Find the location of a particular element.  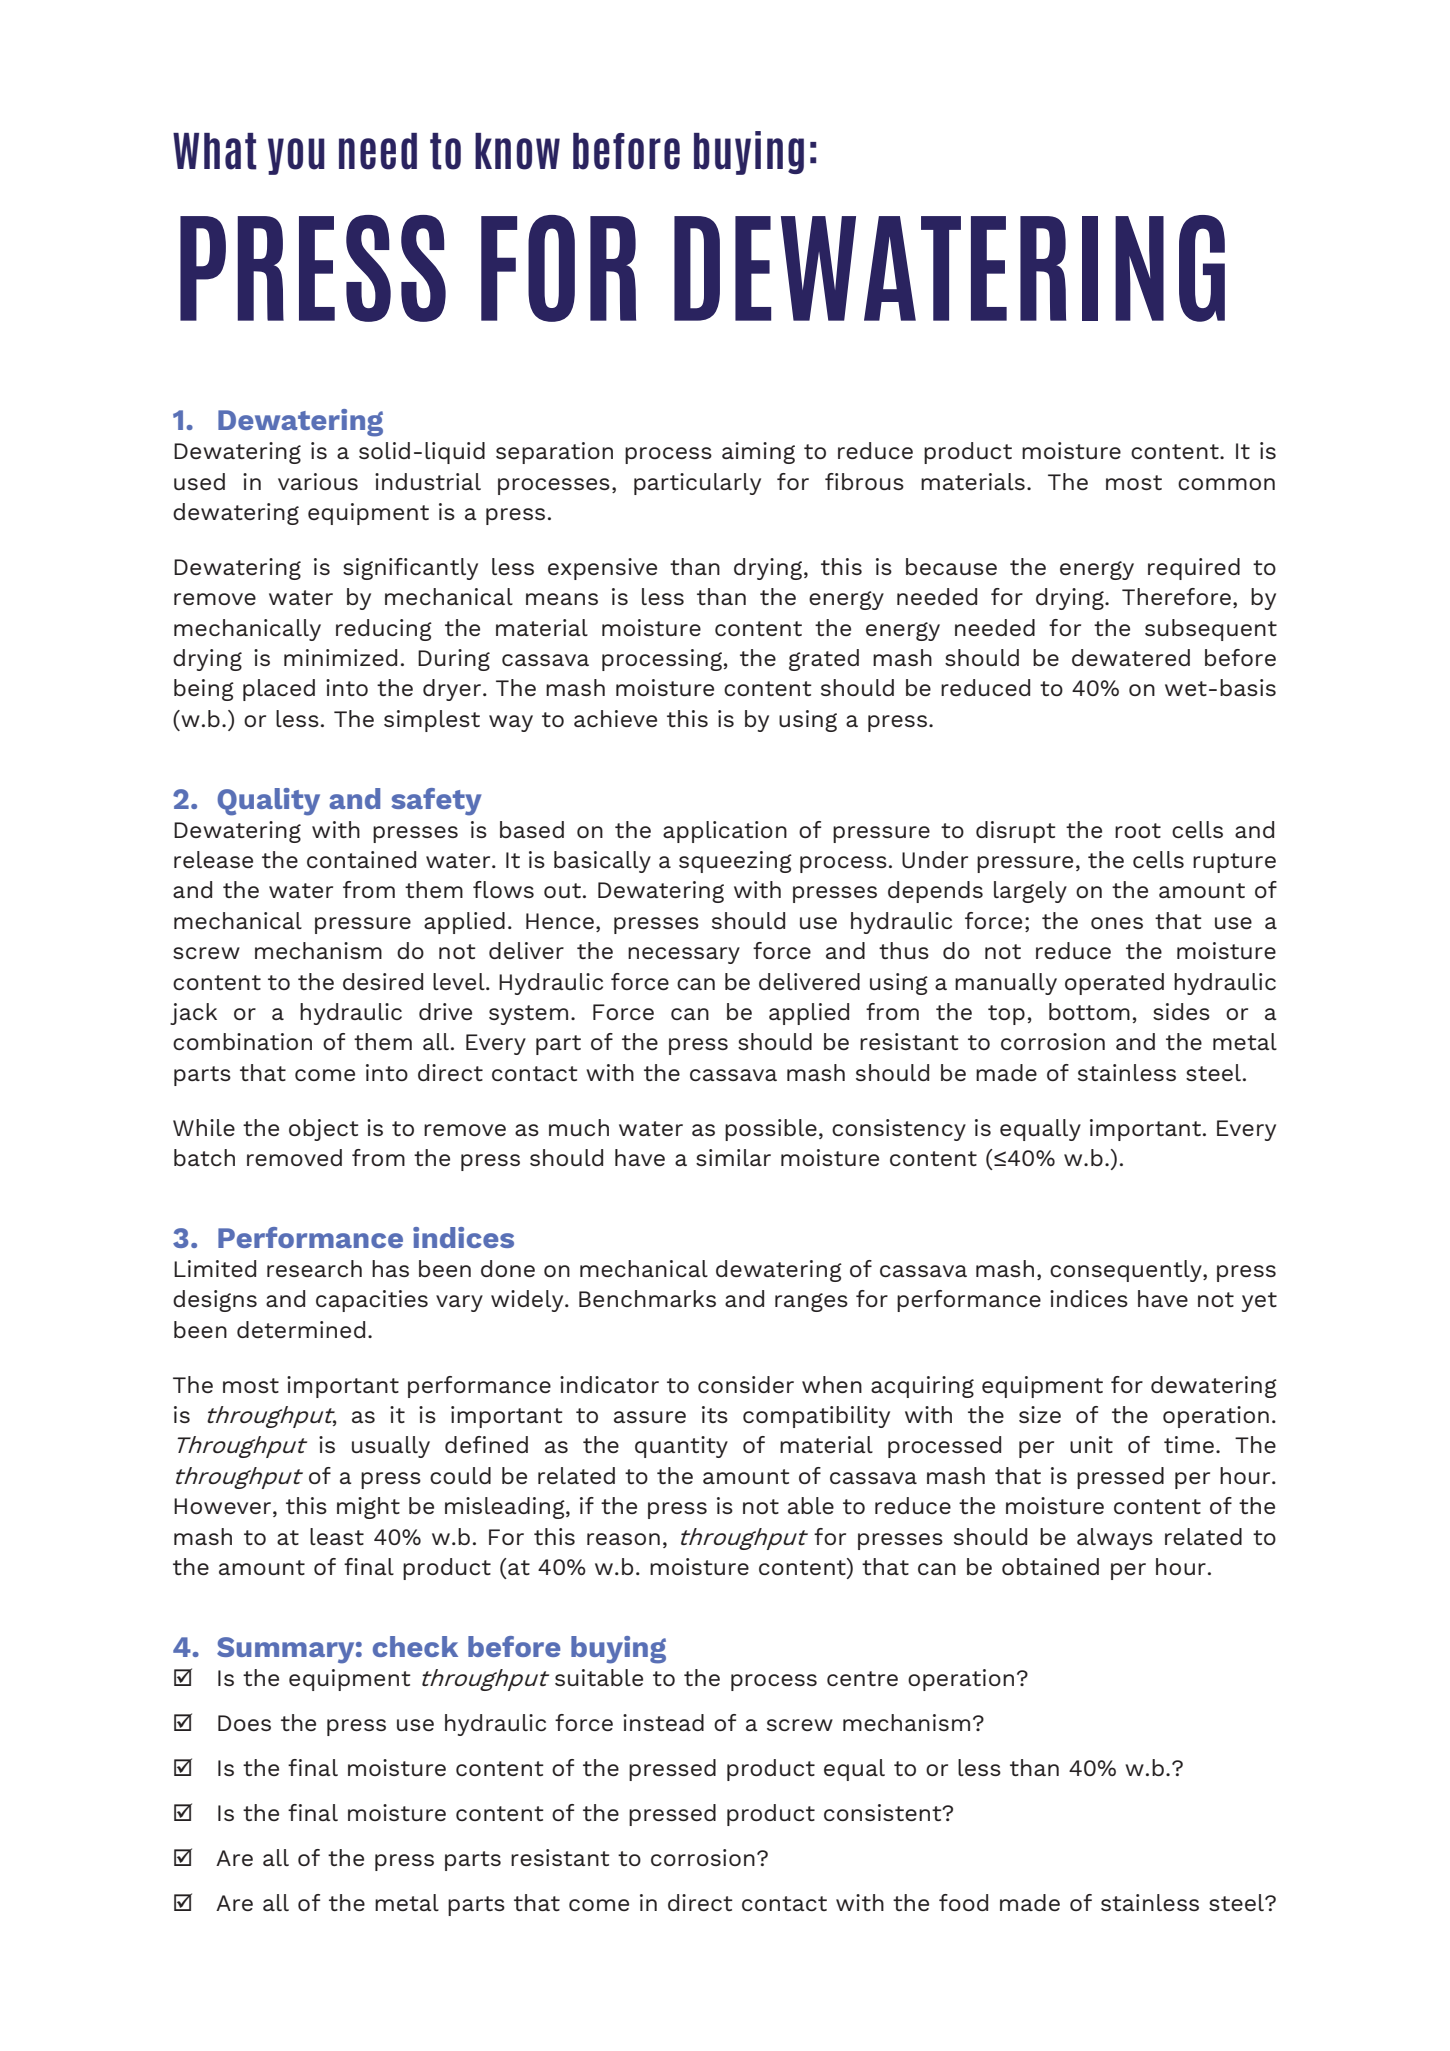

you is located at coordinates (296, 156).
